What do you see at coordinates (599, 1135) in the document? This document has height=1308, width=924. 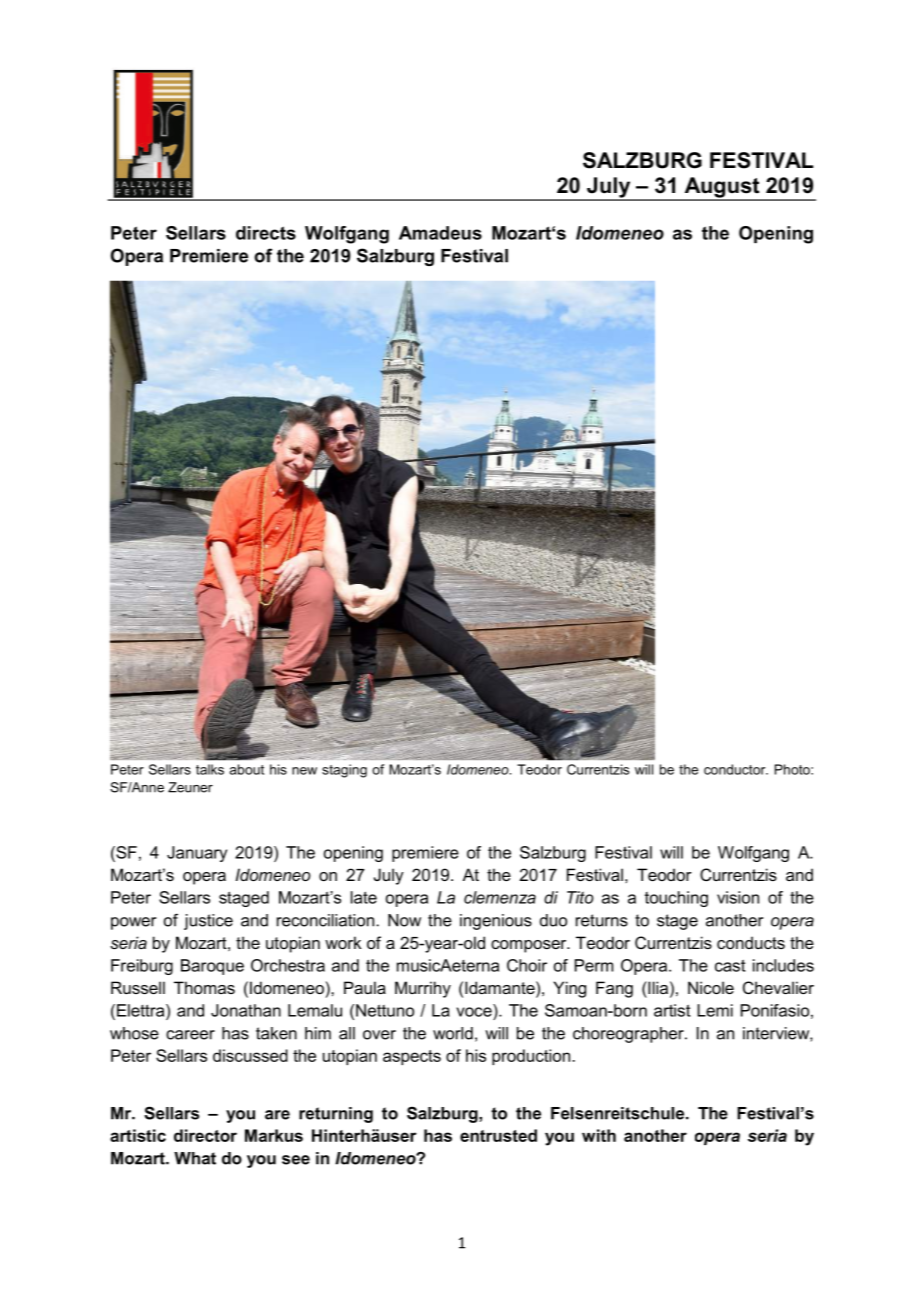 I see `with` at bounding box center [599, 1135].
